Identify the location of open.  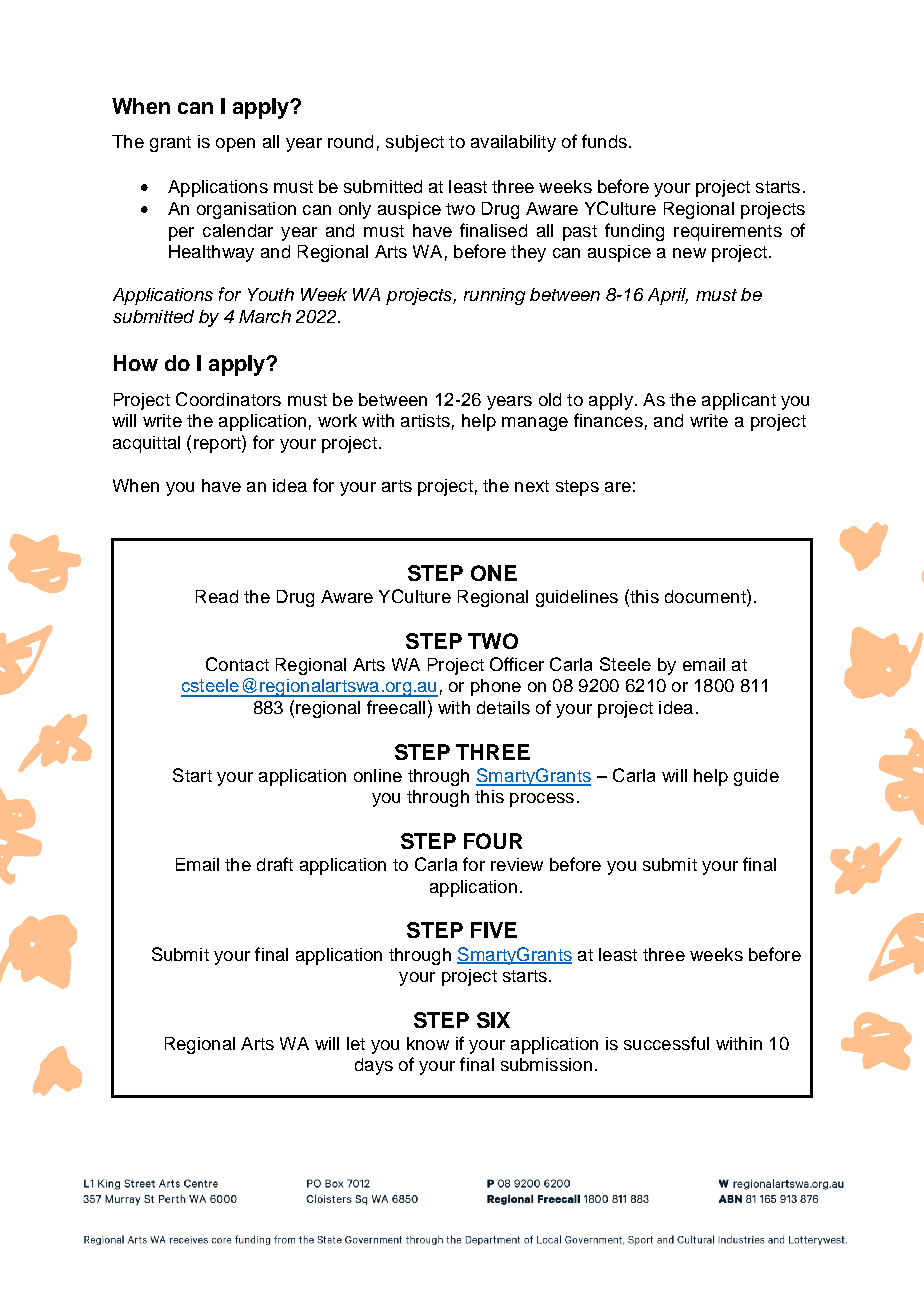
(235, 145).
